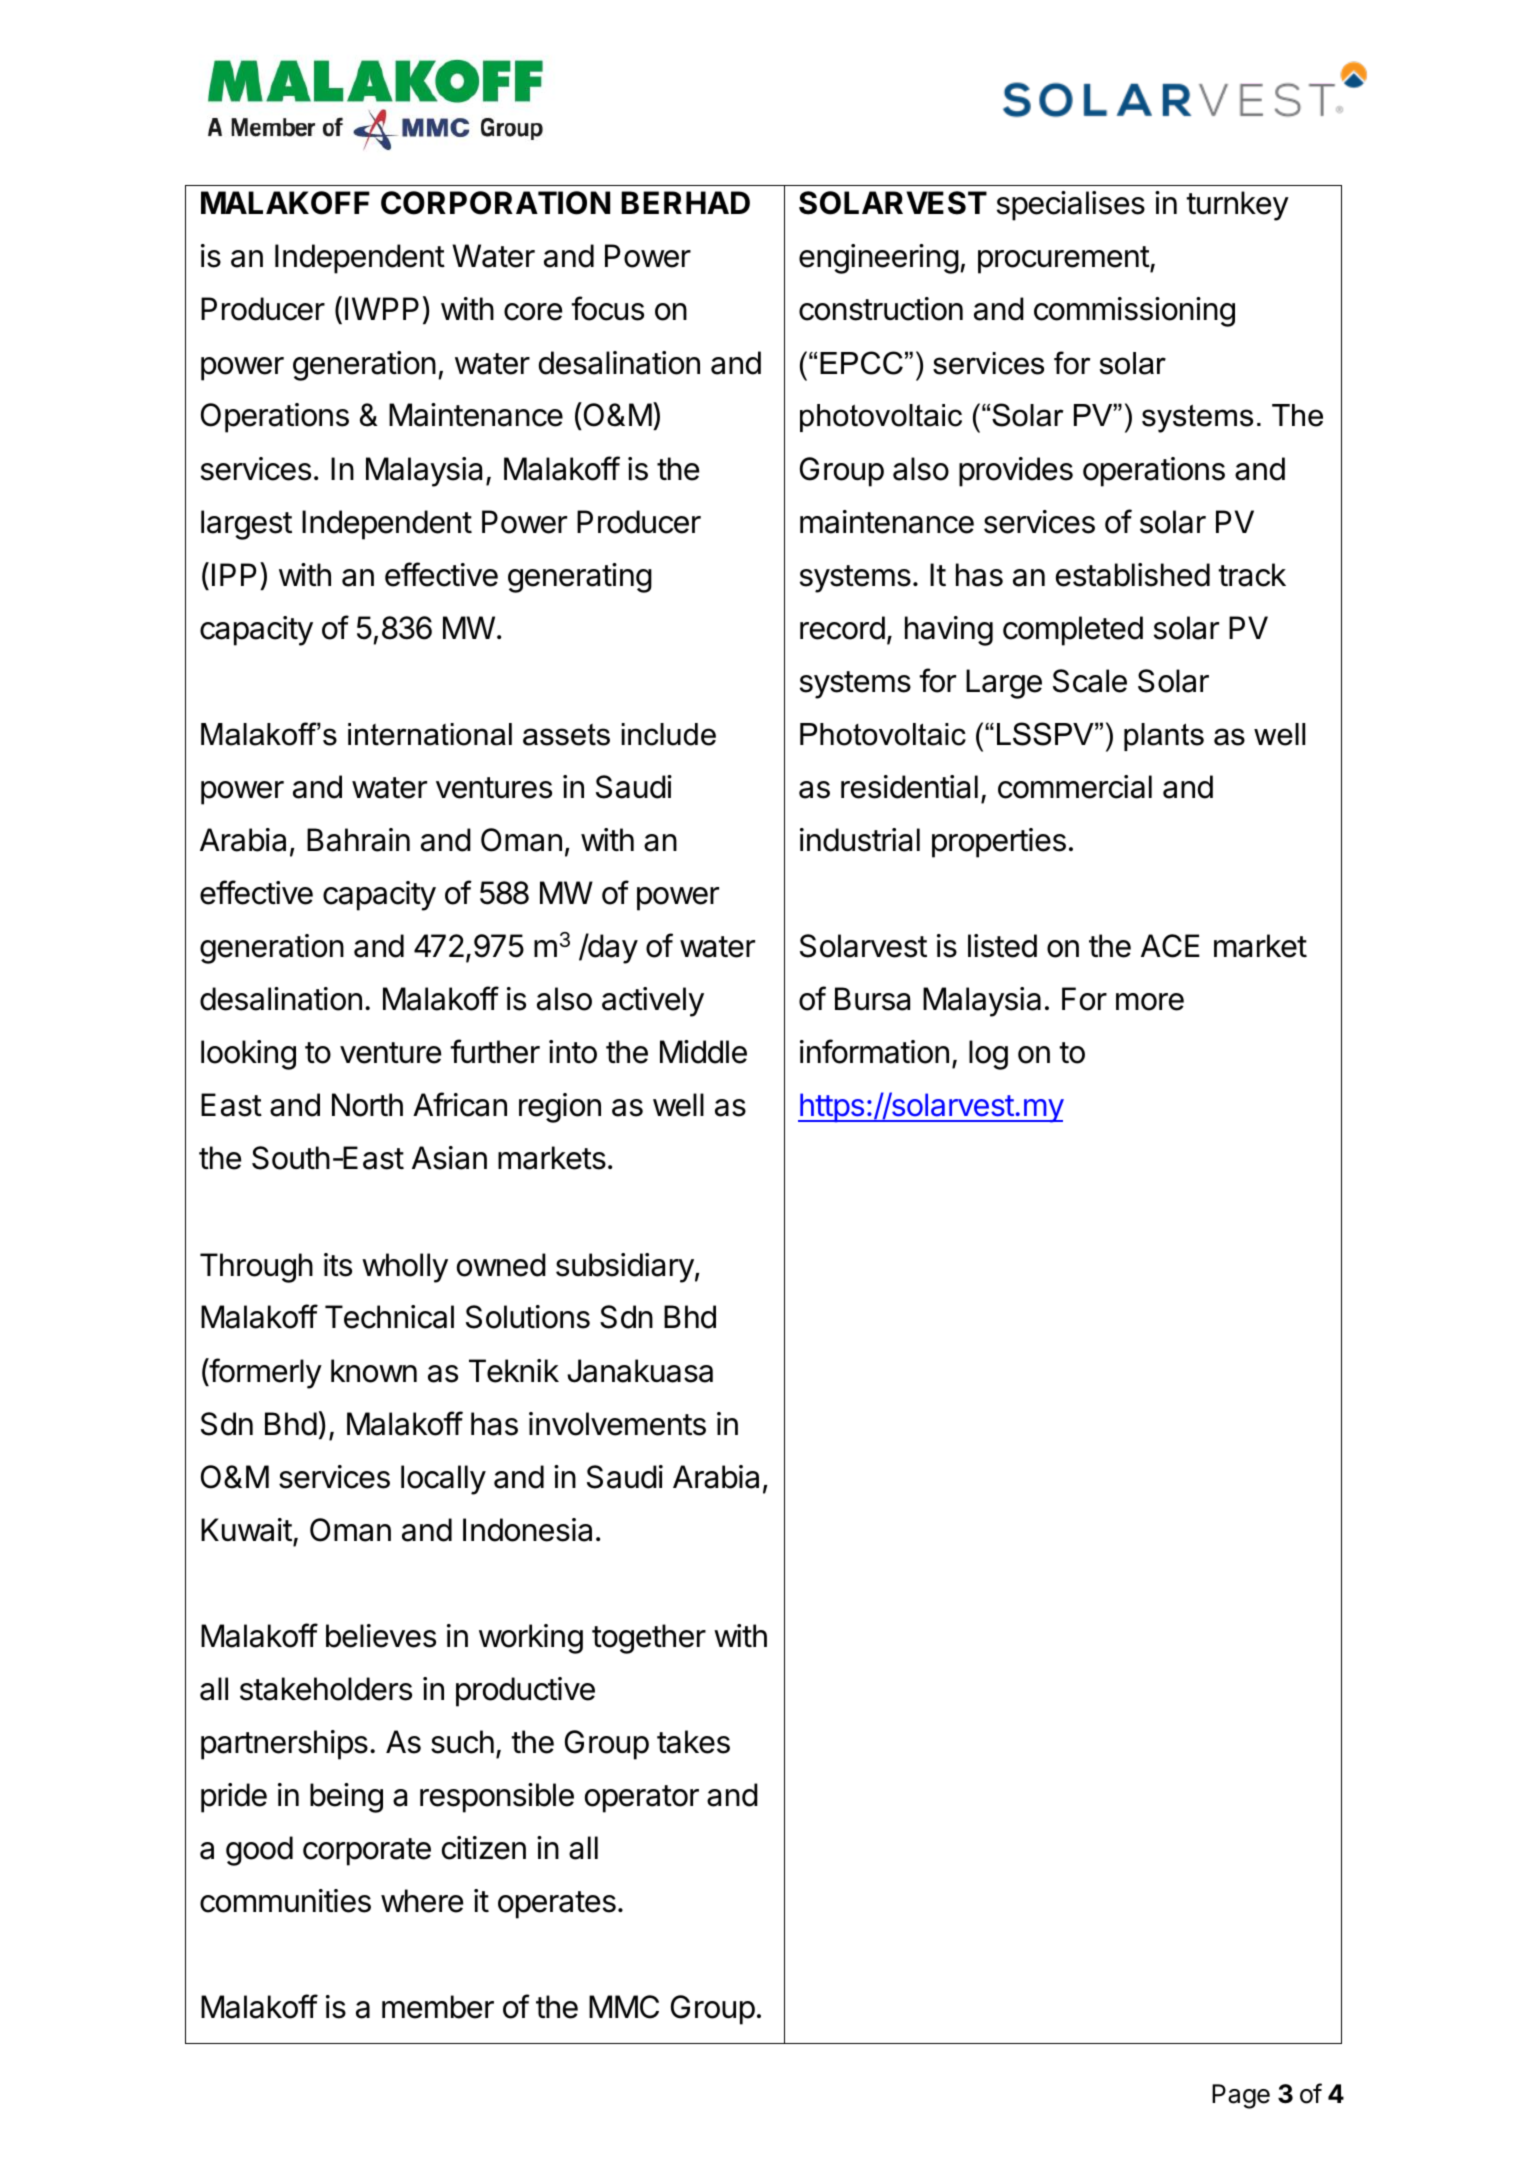 The width and height of the document is (1526, 2158). What do you see at coordinates (495, 203) in the document?
I see `CORPORATION` at bounding box center [495, 203].
